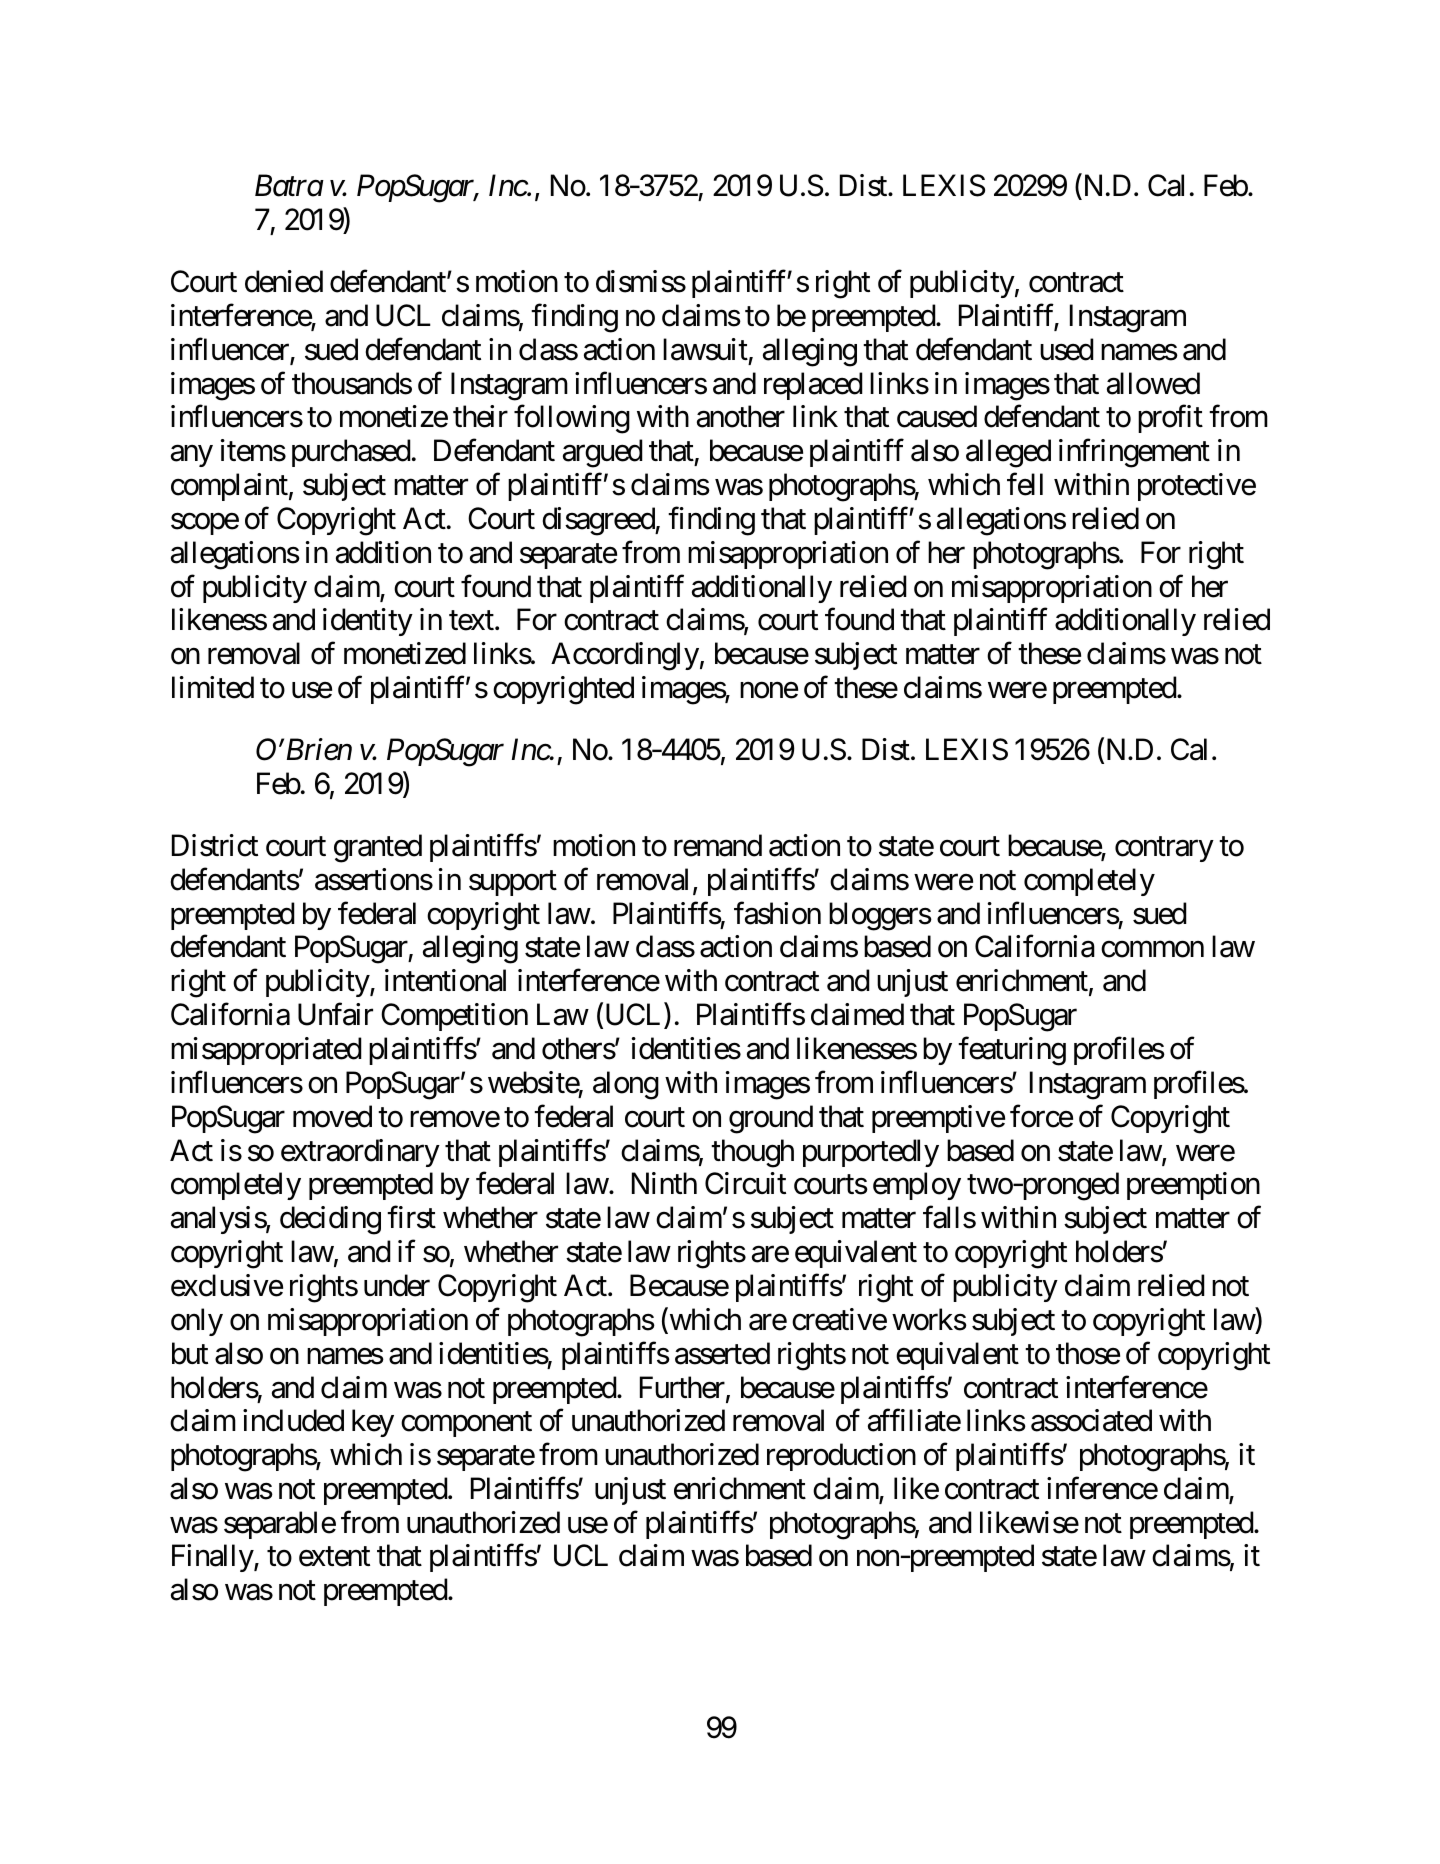 This screenshot has width=1440, height=1864. What do you see at coordinates (334, 1557) in the screenshot?
I see `extent` at bounding box center [334, 1557].
